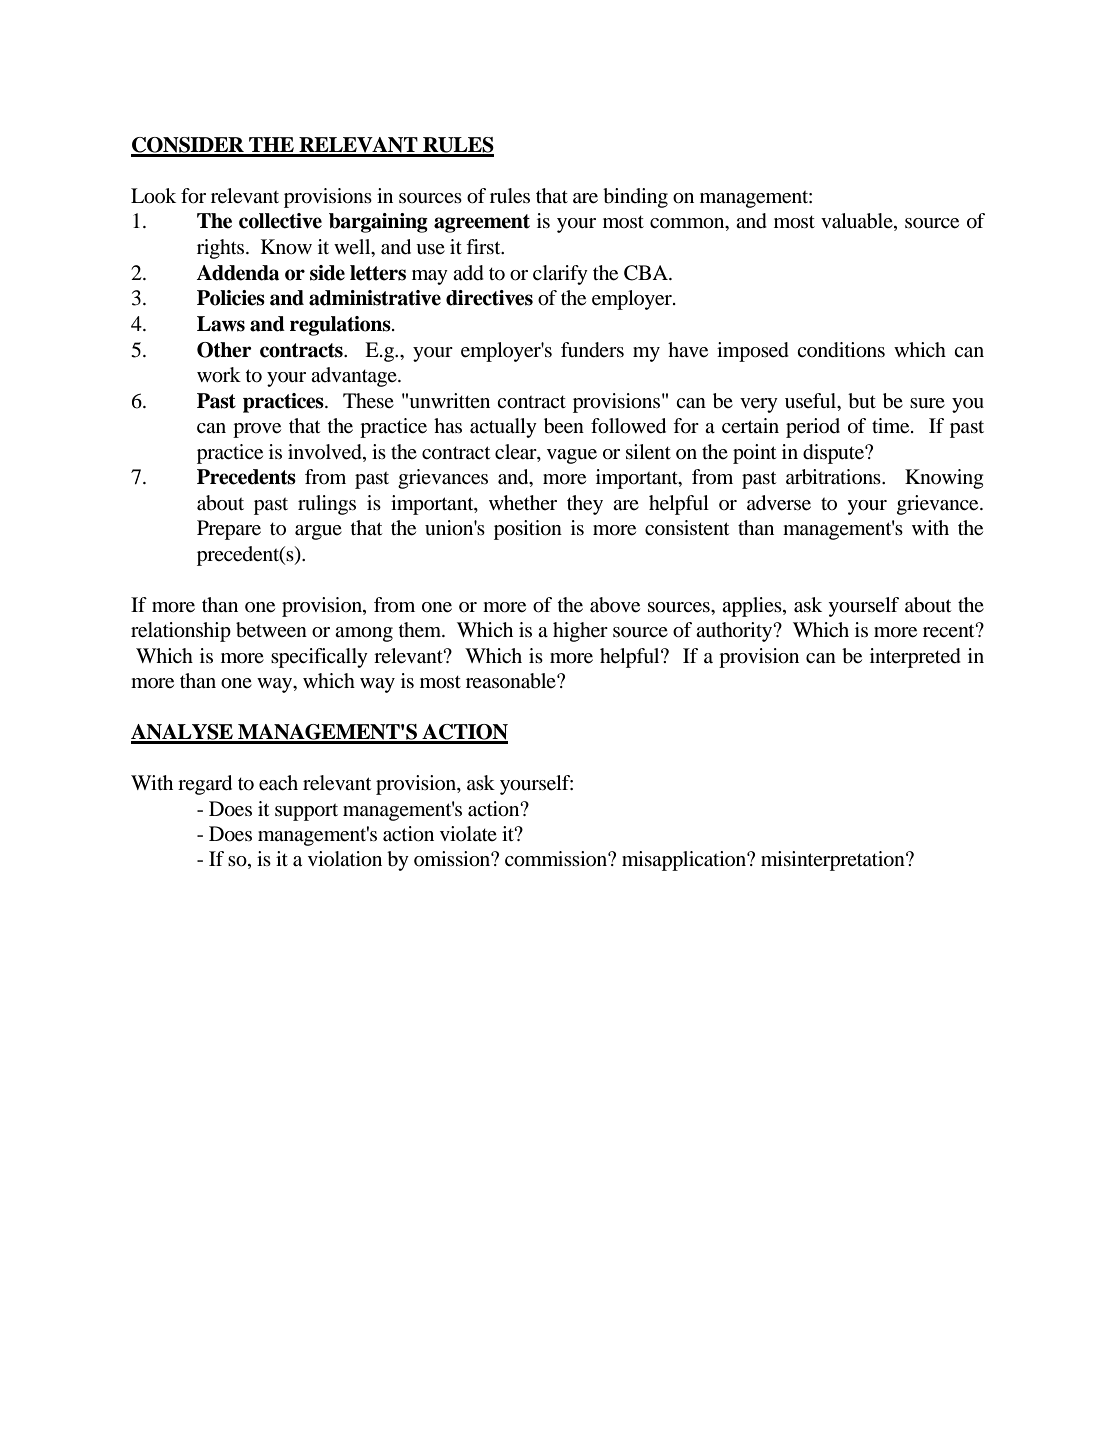 This screenshot has width=1115, height=1443. Describe the element at coordinates (306, 812) in the screenshot. I see `support` at that location.
